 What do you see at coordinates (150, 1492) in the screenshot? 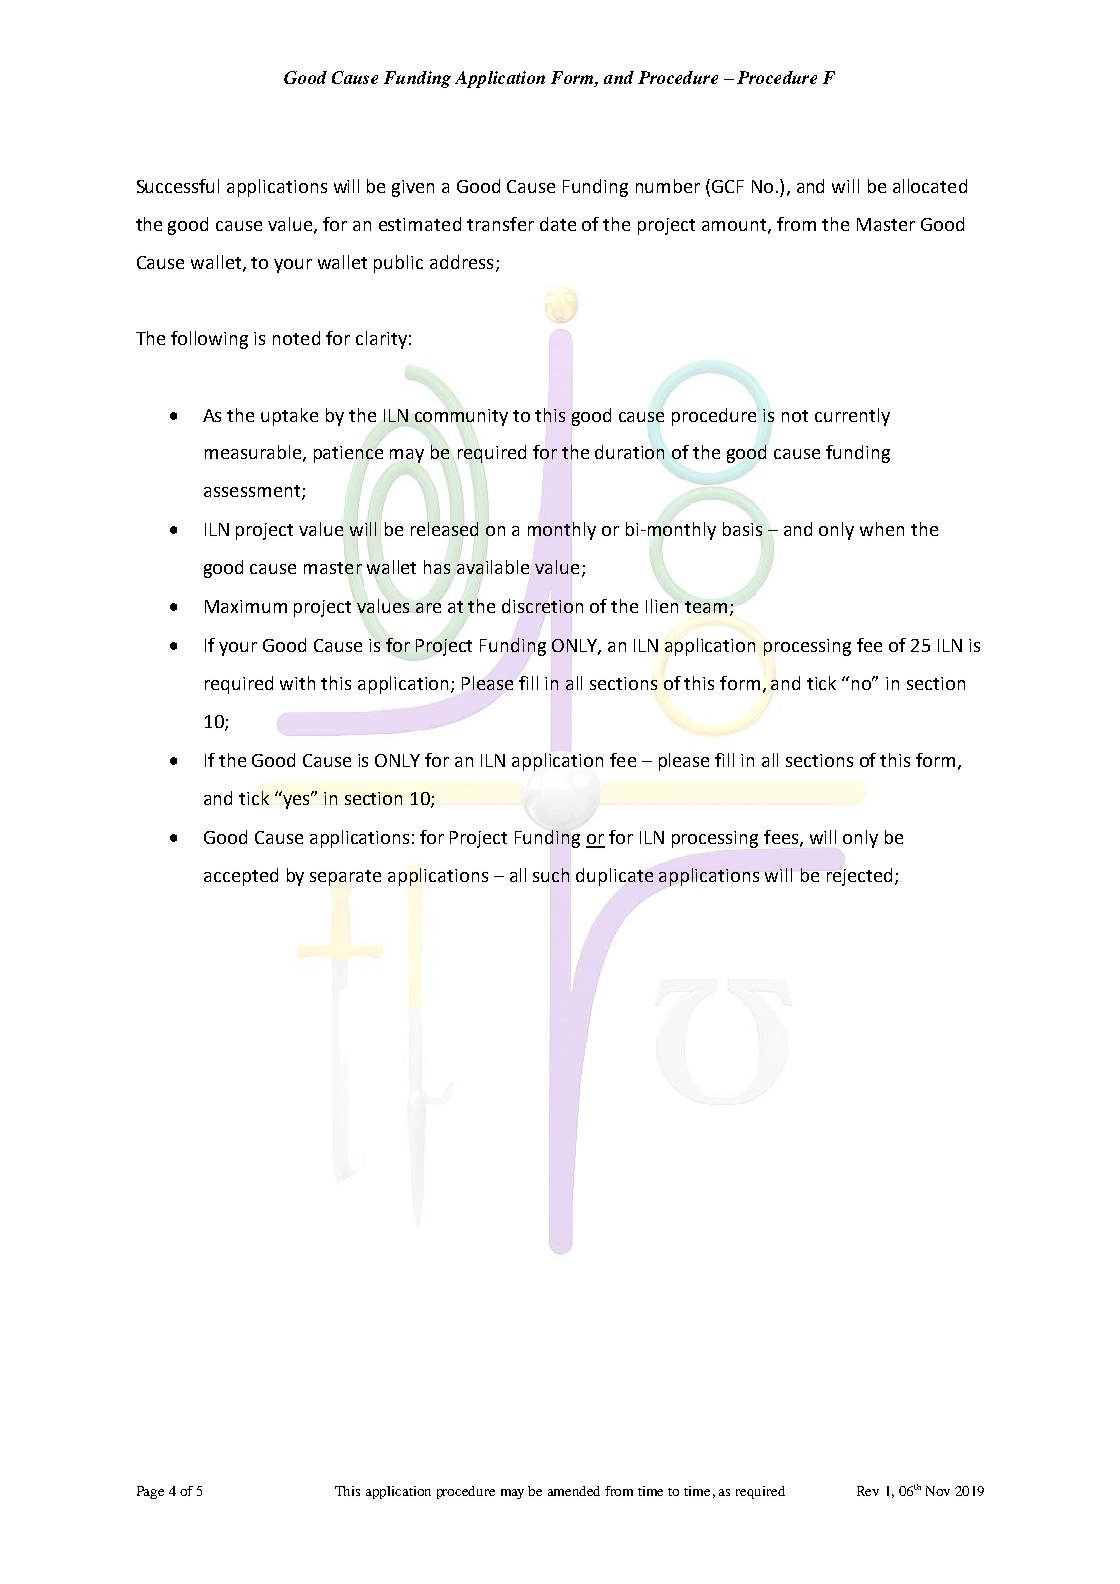
I see `Page` at bounding box center [150, 1492].
